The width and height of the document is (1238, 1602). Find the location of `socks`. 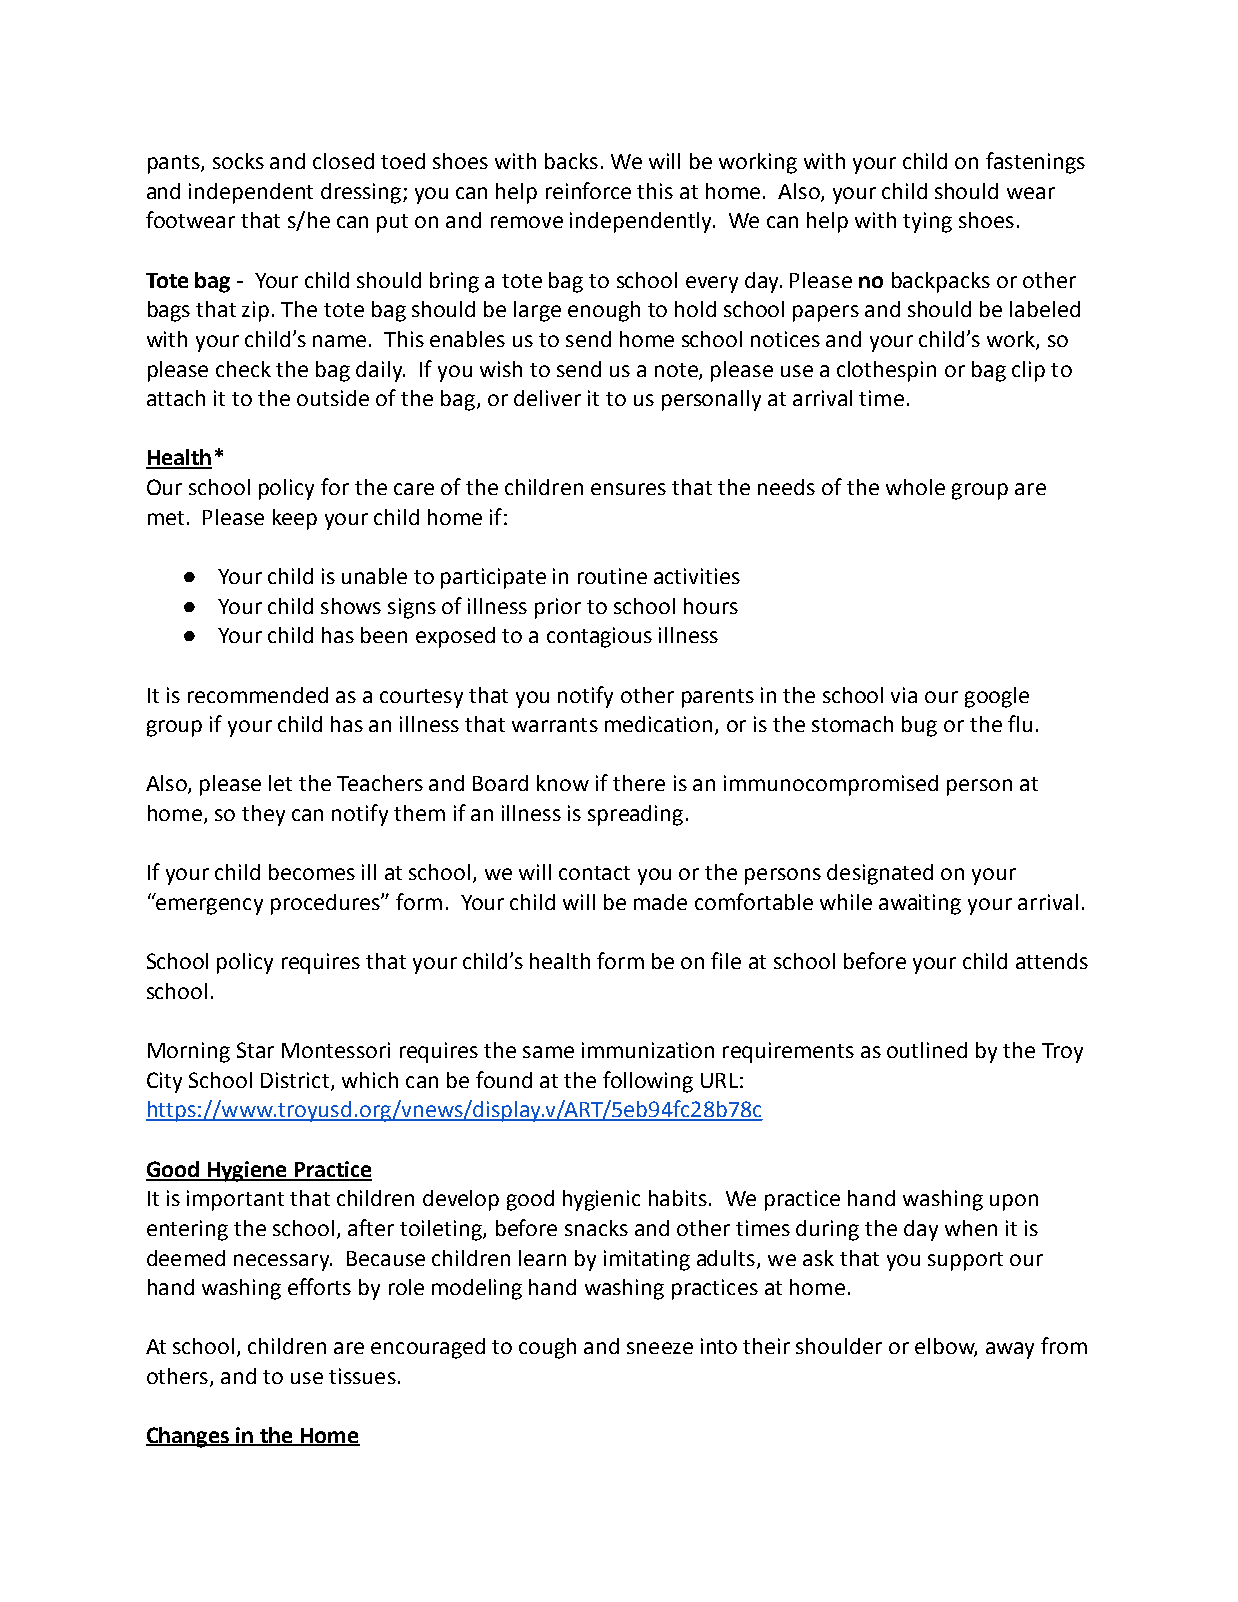

socks is located at coordinates (238, 161).
